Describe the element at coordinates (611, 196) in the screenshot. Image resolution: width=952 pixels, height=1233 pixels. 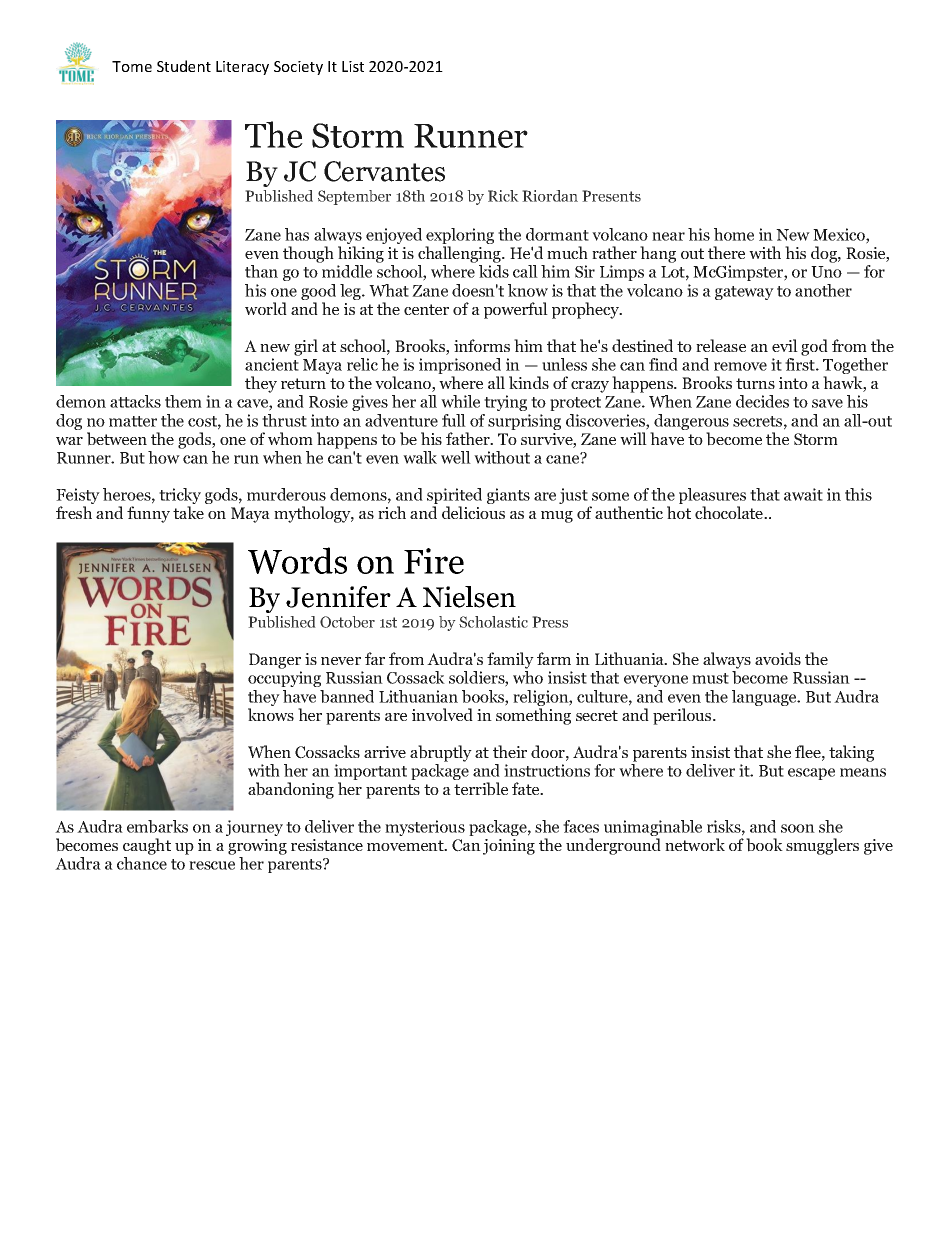
I see `Presents` at that location.
